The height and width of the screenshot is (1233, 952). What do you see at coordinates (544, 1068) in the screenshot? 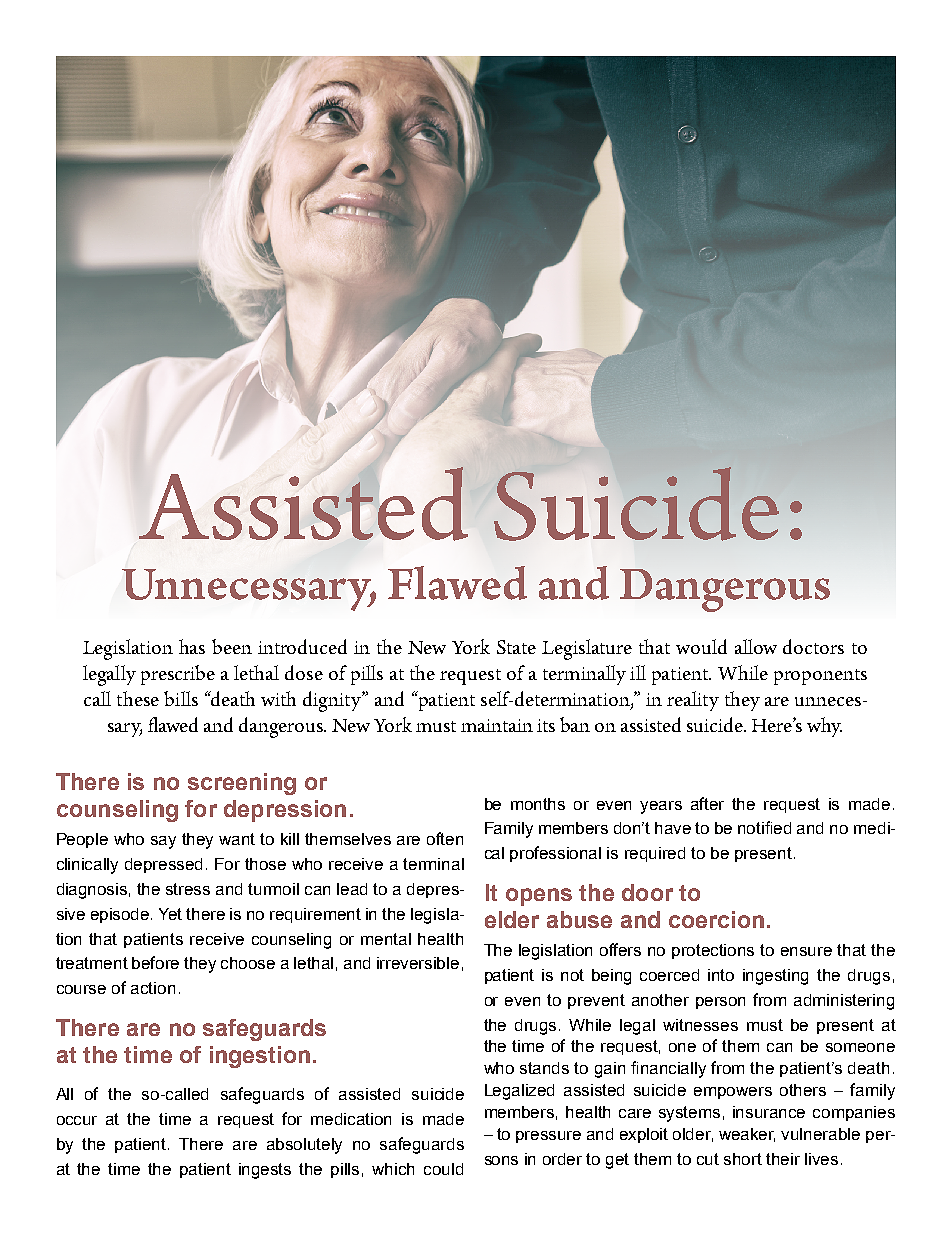
I see `stands` at bounding box center [544, 1068].
